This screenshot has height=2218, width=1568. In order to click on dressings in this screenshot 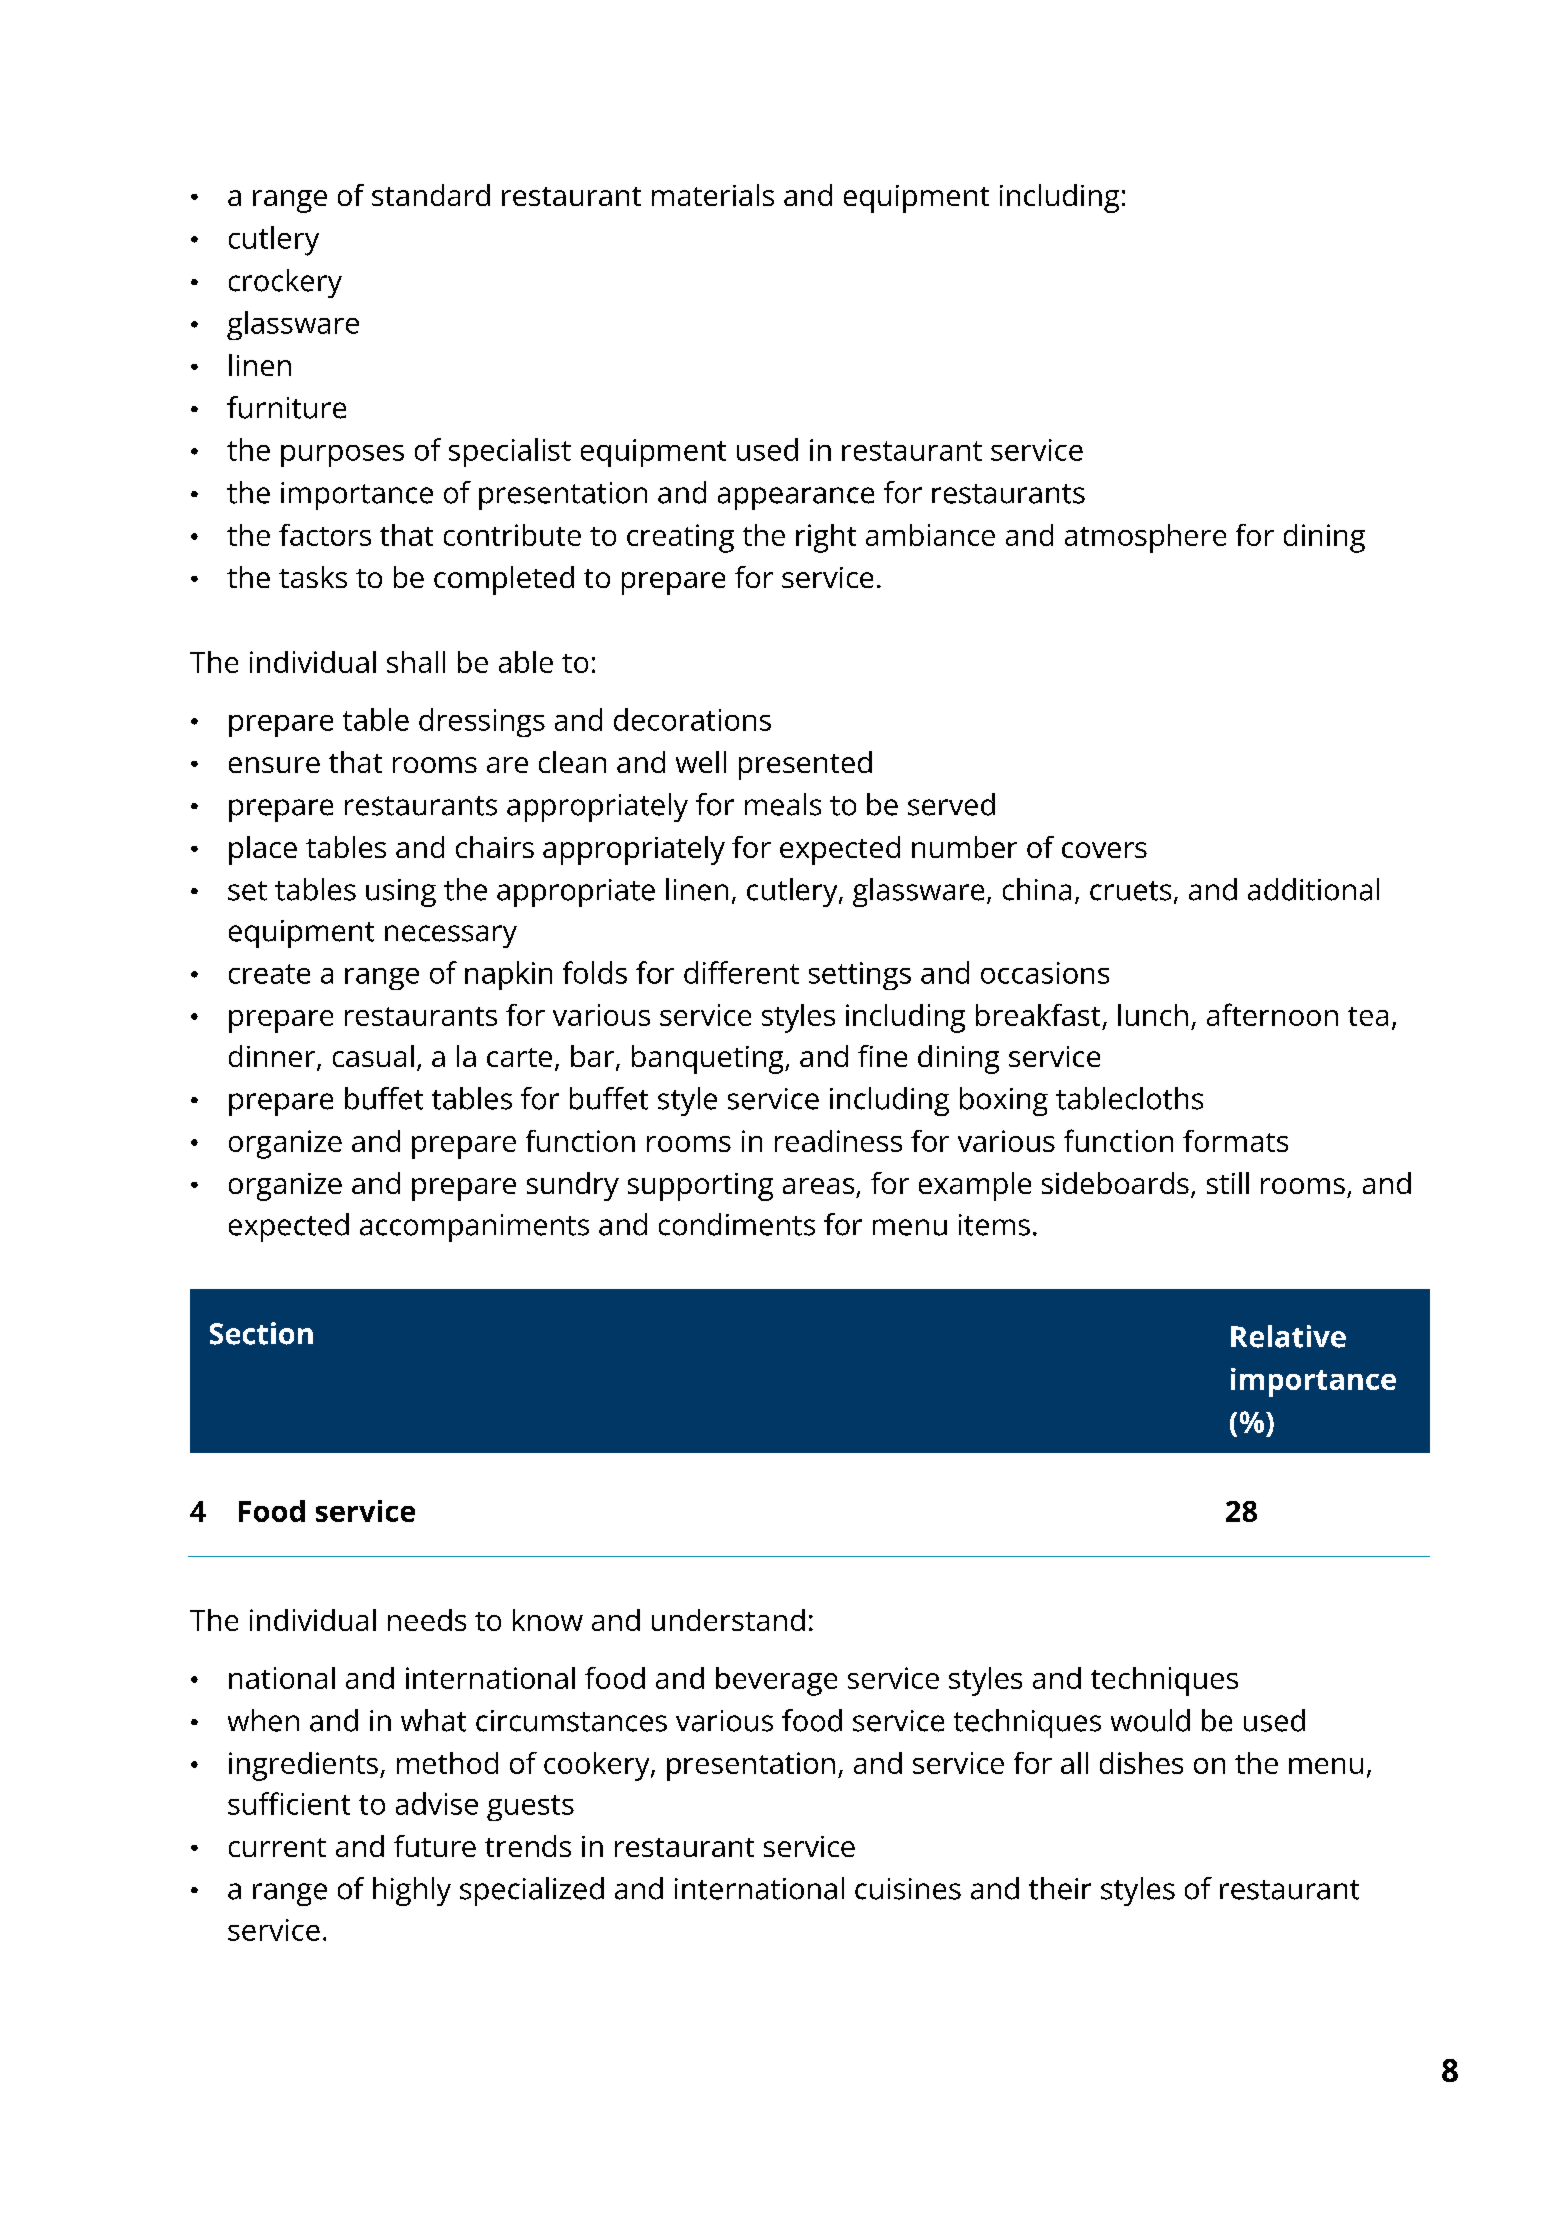, I will do `click(482, 722)`.
